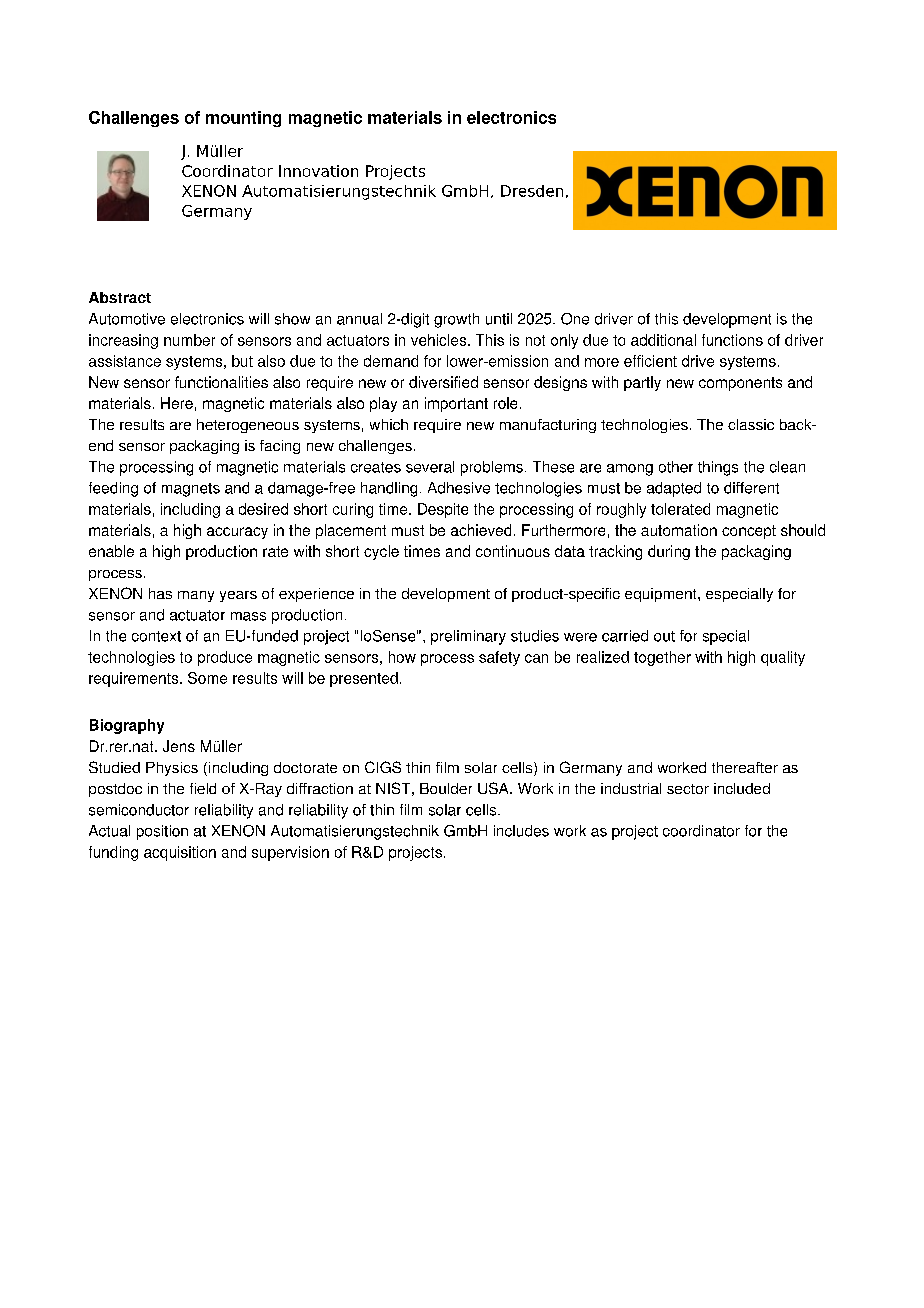 The height and width of the image is (1308, 924). Describe the element at coordinates (669, 552) in the image. I see `during` at that location.
